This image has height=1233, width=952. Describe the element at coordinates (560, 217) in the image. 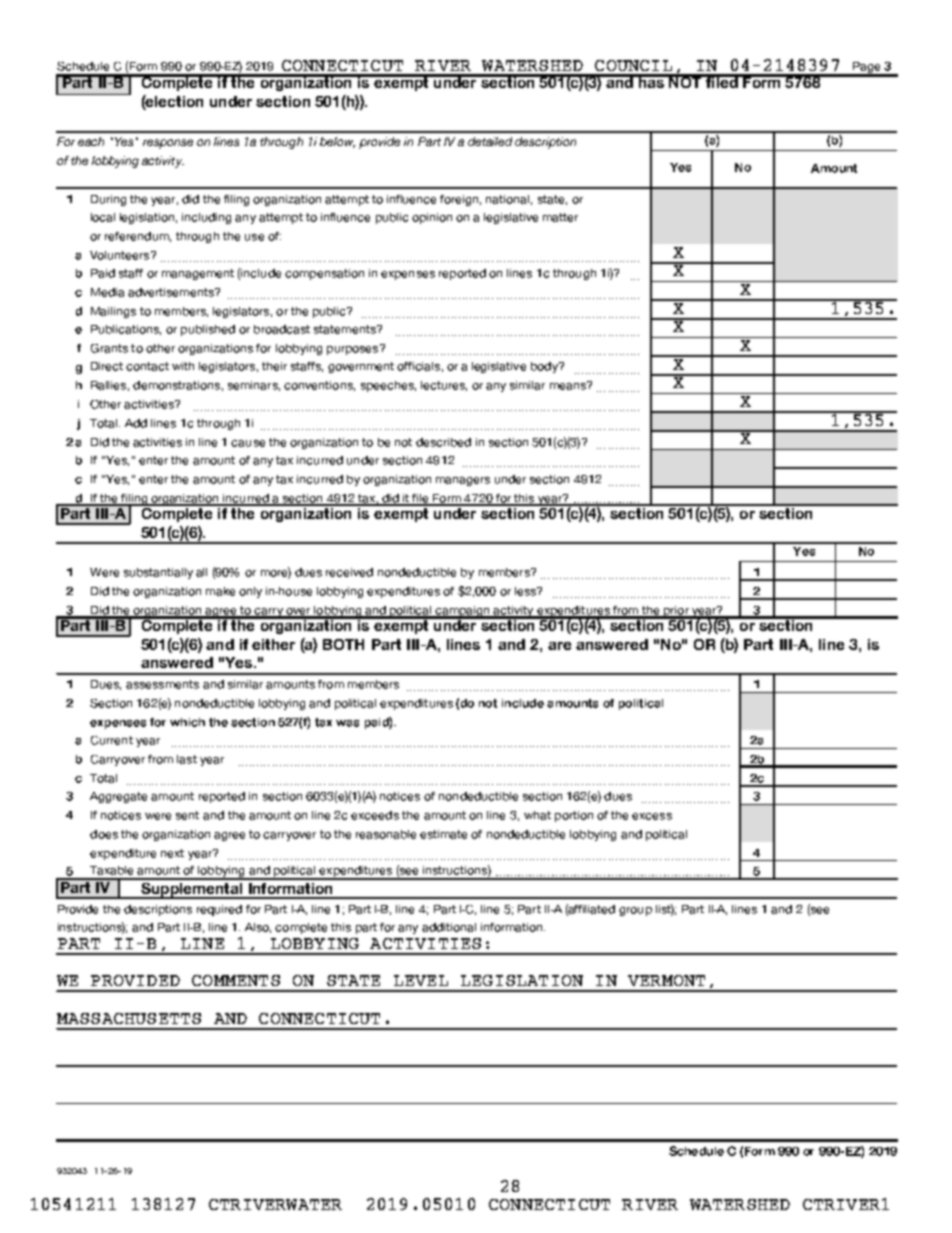

I see `matter` at that location.
